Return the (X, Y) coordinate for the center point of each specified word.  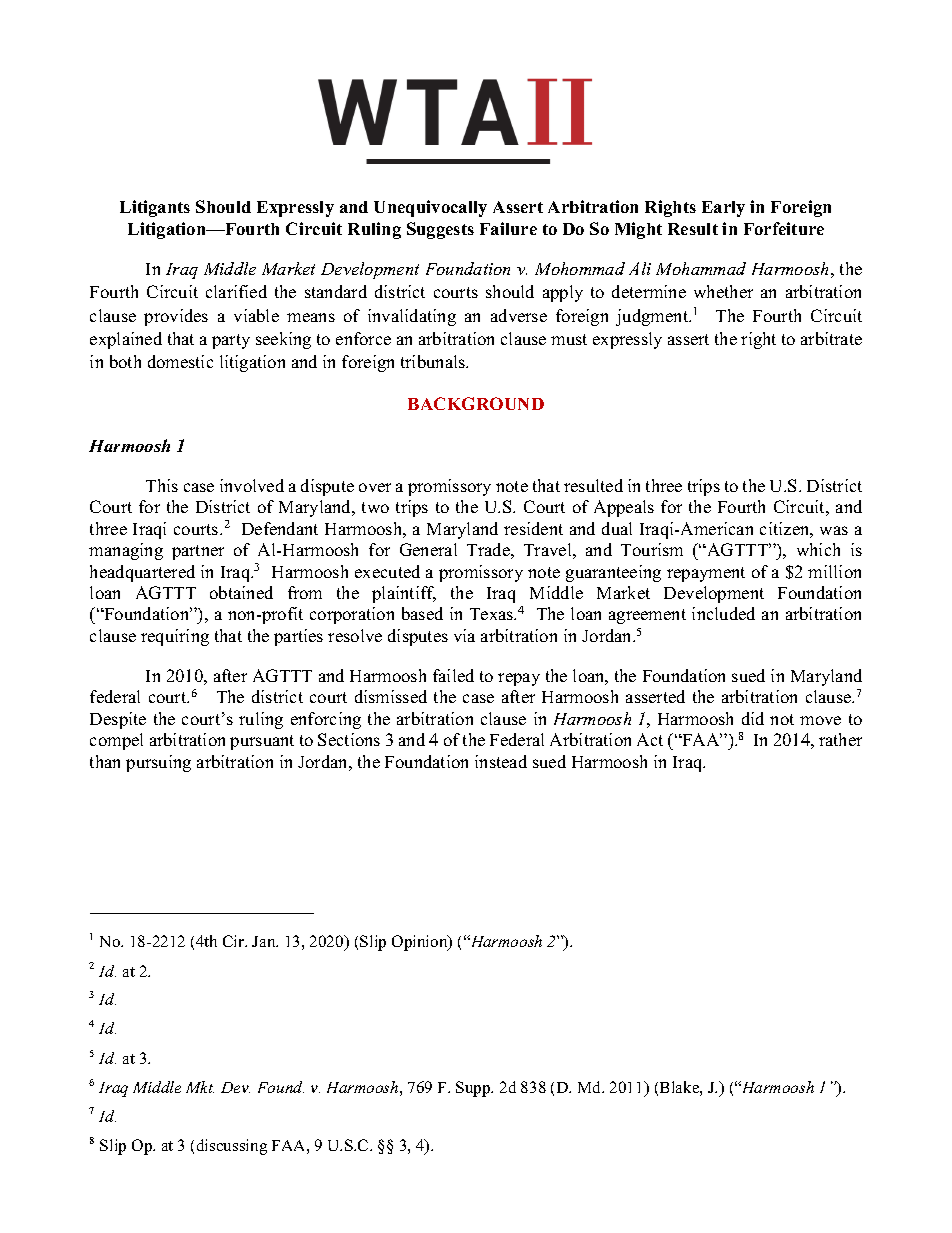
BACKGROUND (476, 403)
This (162, 485)
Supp (474, 1089)
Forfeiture (784, 228)
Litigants (155, 208)
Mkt (200, 1087)
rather (840, 739)
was (834, 530)
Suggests (440, 230)
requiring (175, 637)
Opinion (421, 943)
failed (453, 675)
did (753, 718)
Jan (265, 941)
